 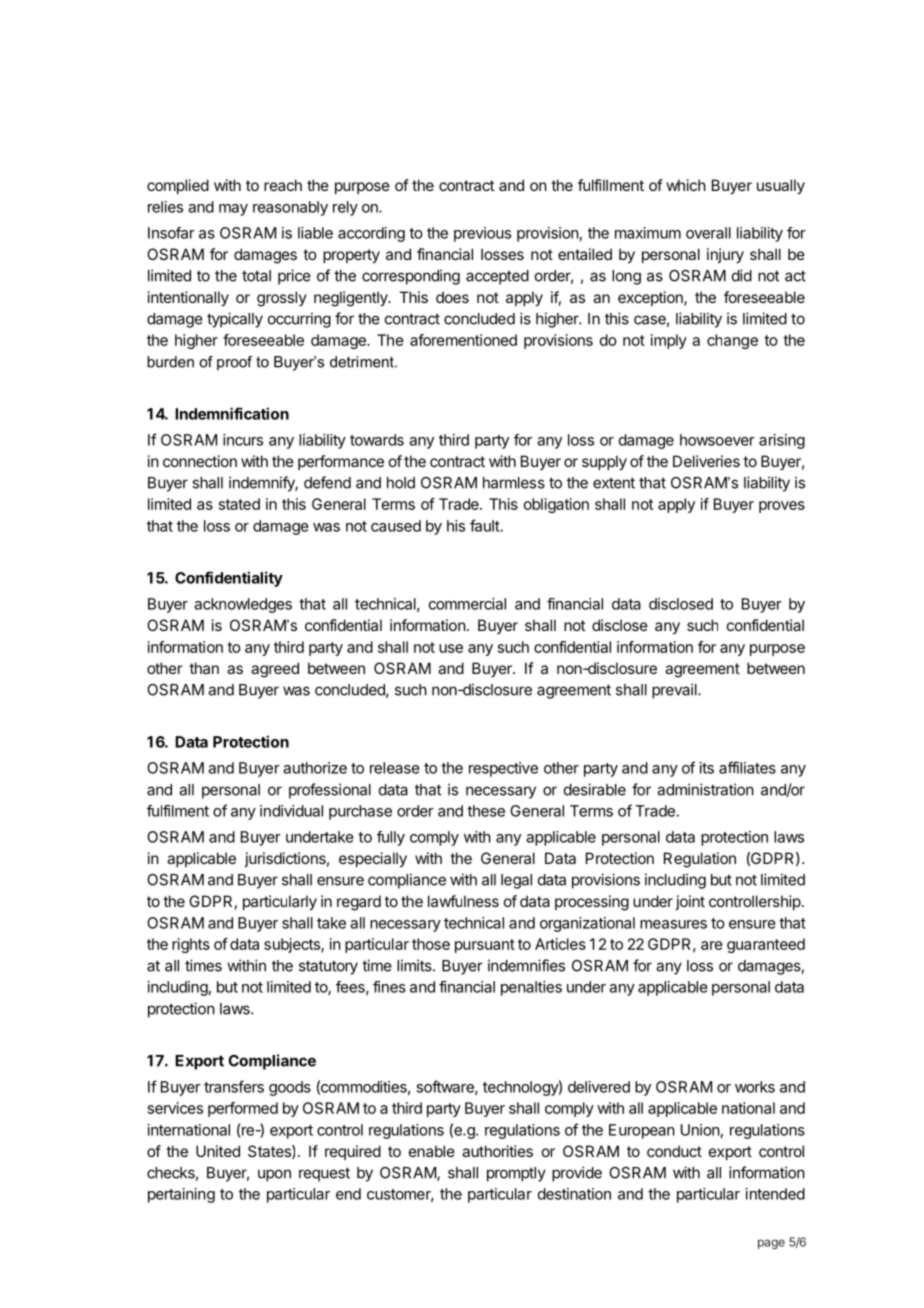 What do you see at coordinates (690, 902) in the document?
I see `joint` at bounding box center [690, 902].
